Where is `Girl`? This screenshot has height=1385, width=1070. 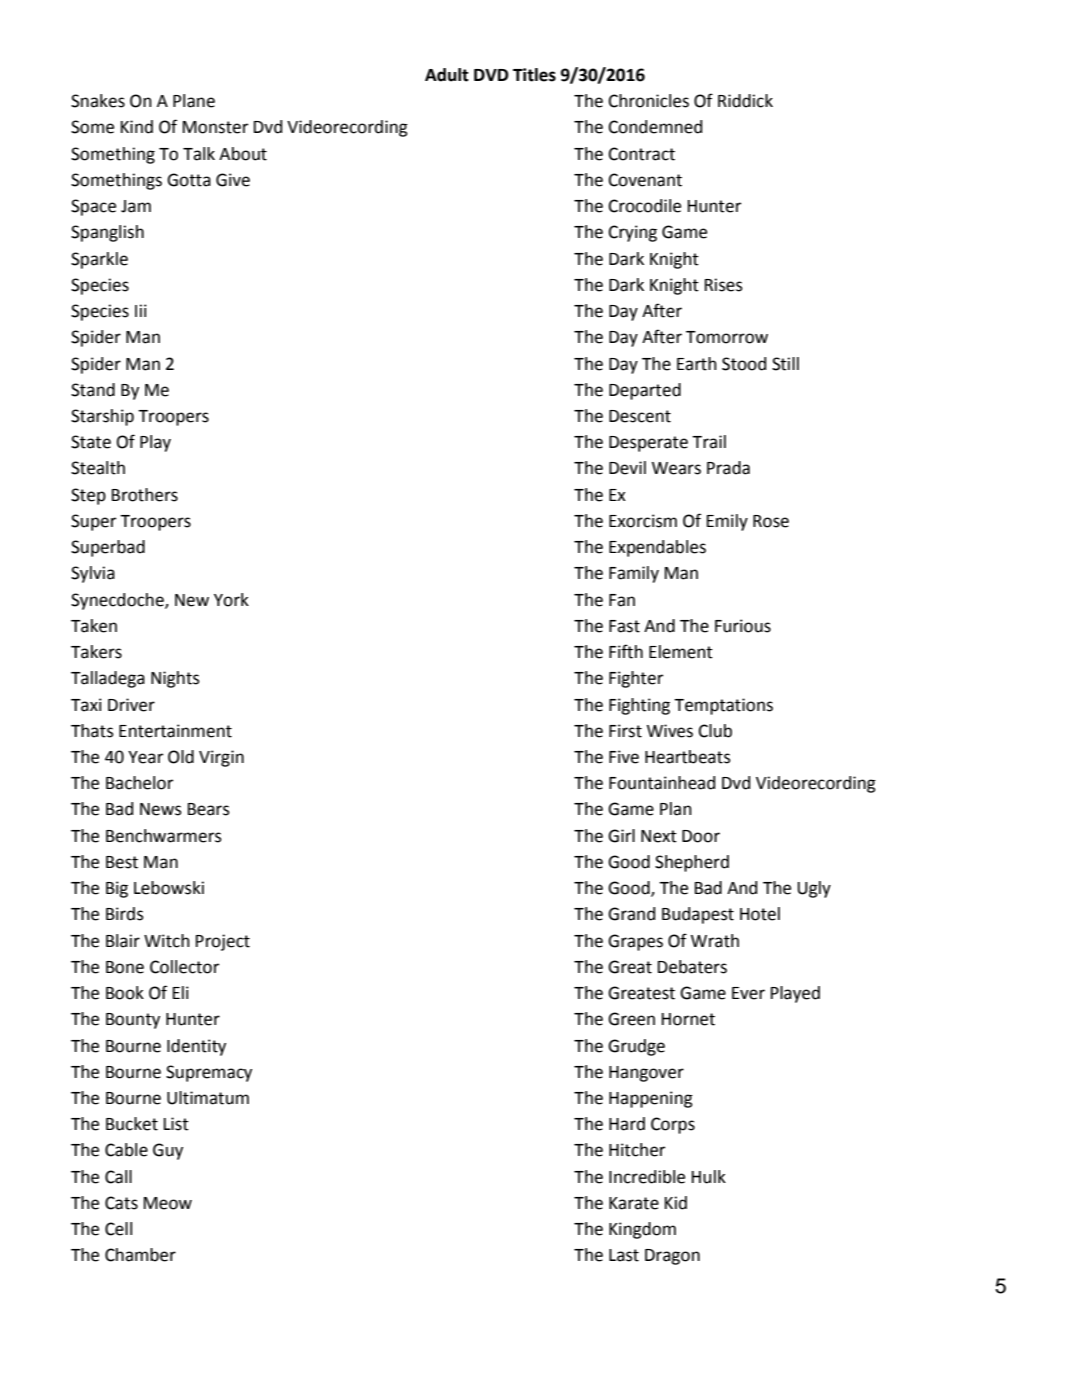 Girl is located at coordinates (621, 836).
